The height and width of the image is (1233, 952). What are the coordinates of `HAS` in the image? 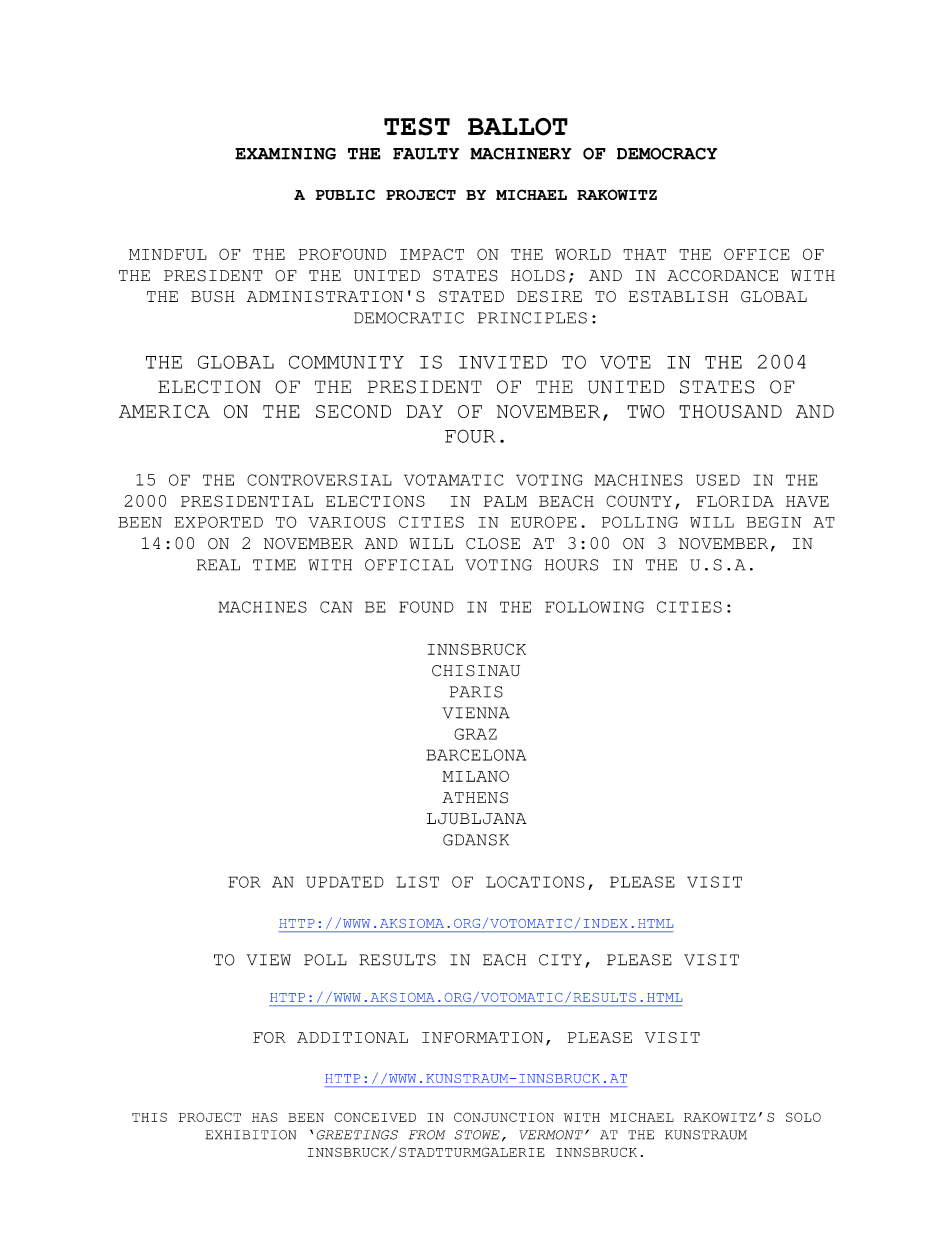 It's located at (264, 1117).
